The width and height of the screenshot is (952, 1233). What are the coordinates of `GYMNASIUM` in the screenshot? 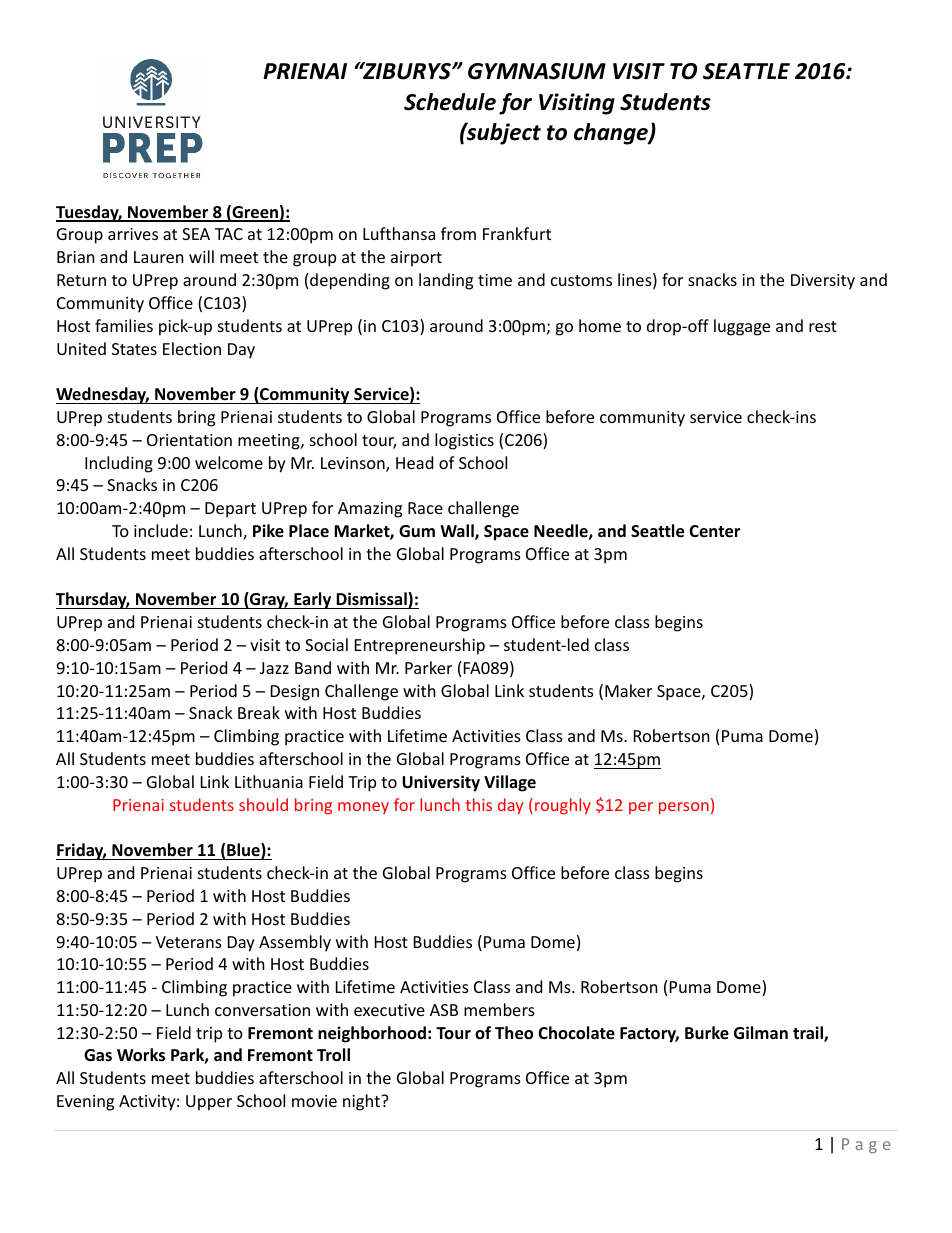 It's located at (537, 71).
